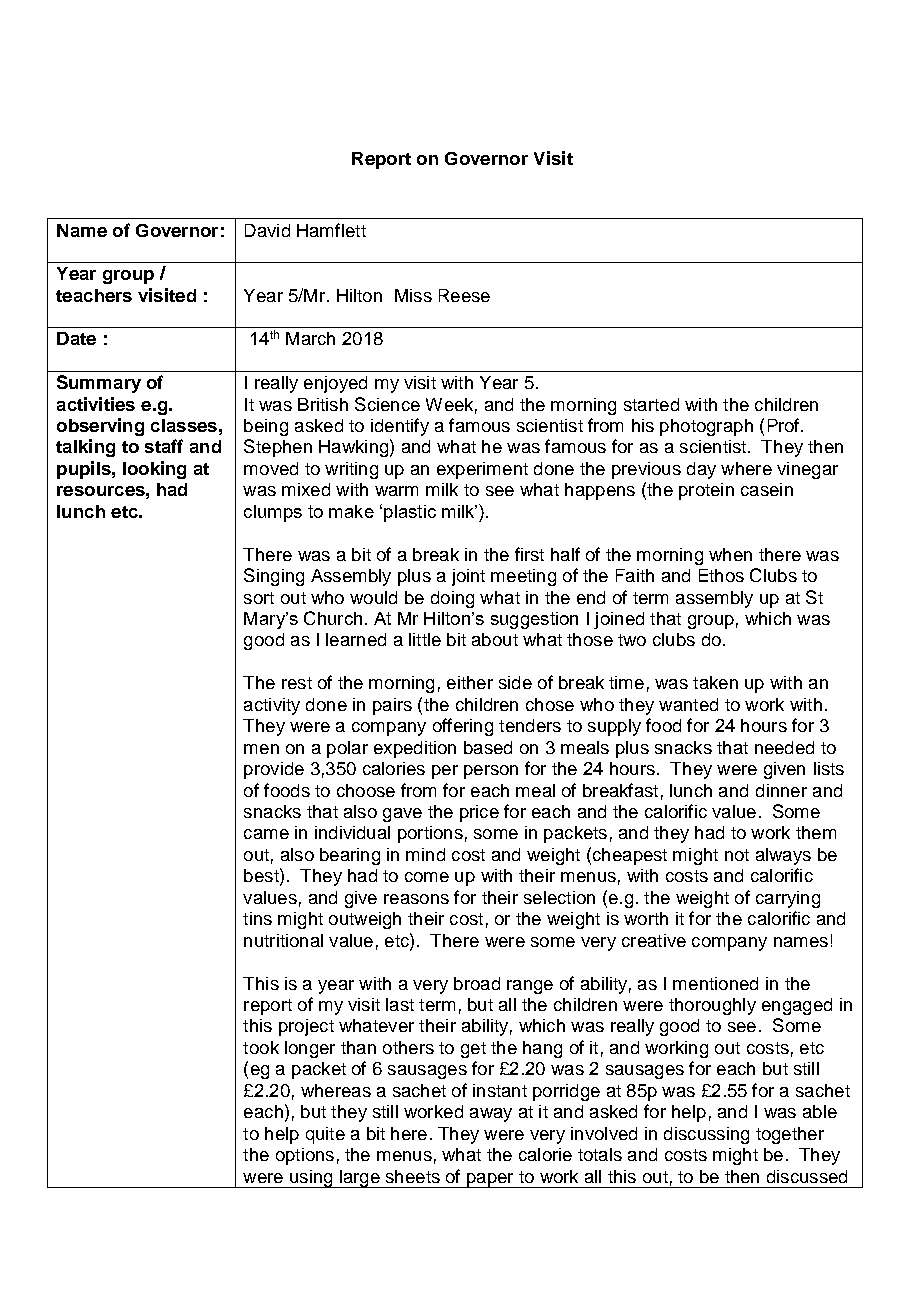 The width and height of the screenshot is (924, 1308). I want to click on casein, so click(767, 489).
